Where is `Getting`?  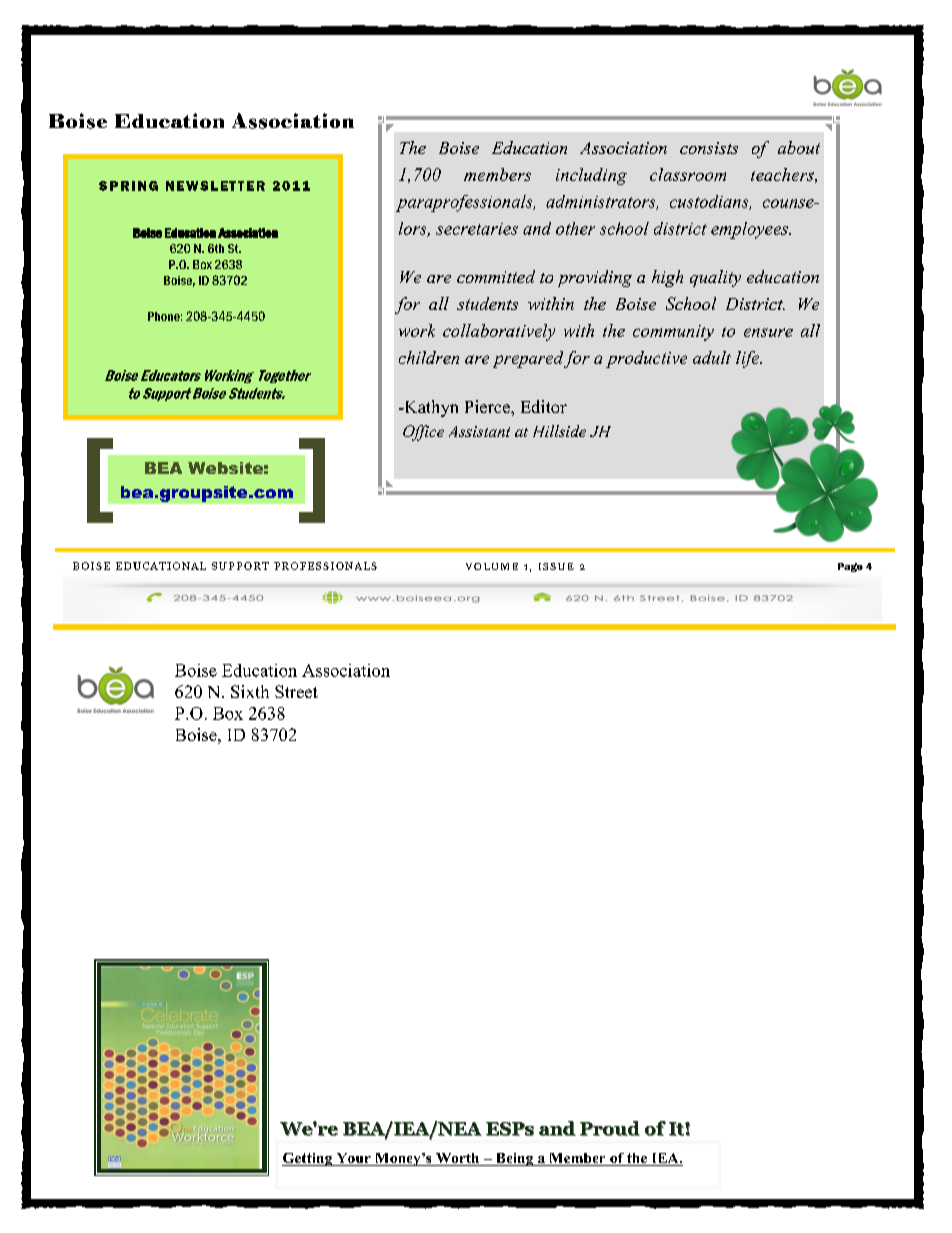
Getting is located at coordinates (308, 1159).
